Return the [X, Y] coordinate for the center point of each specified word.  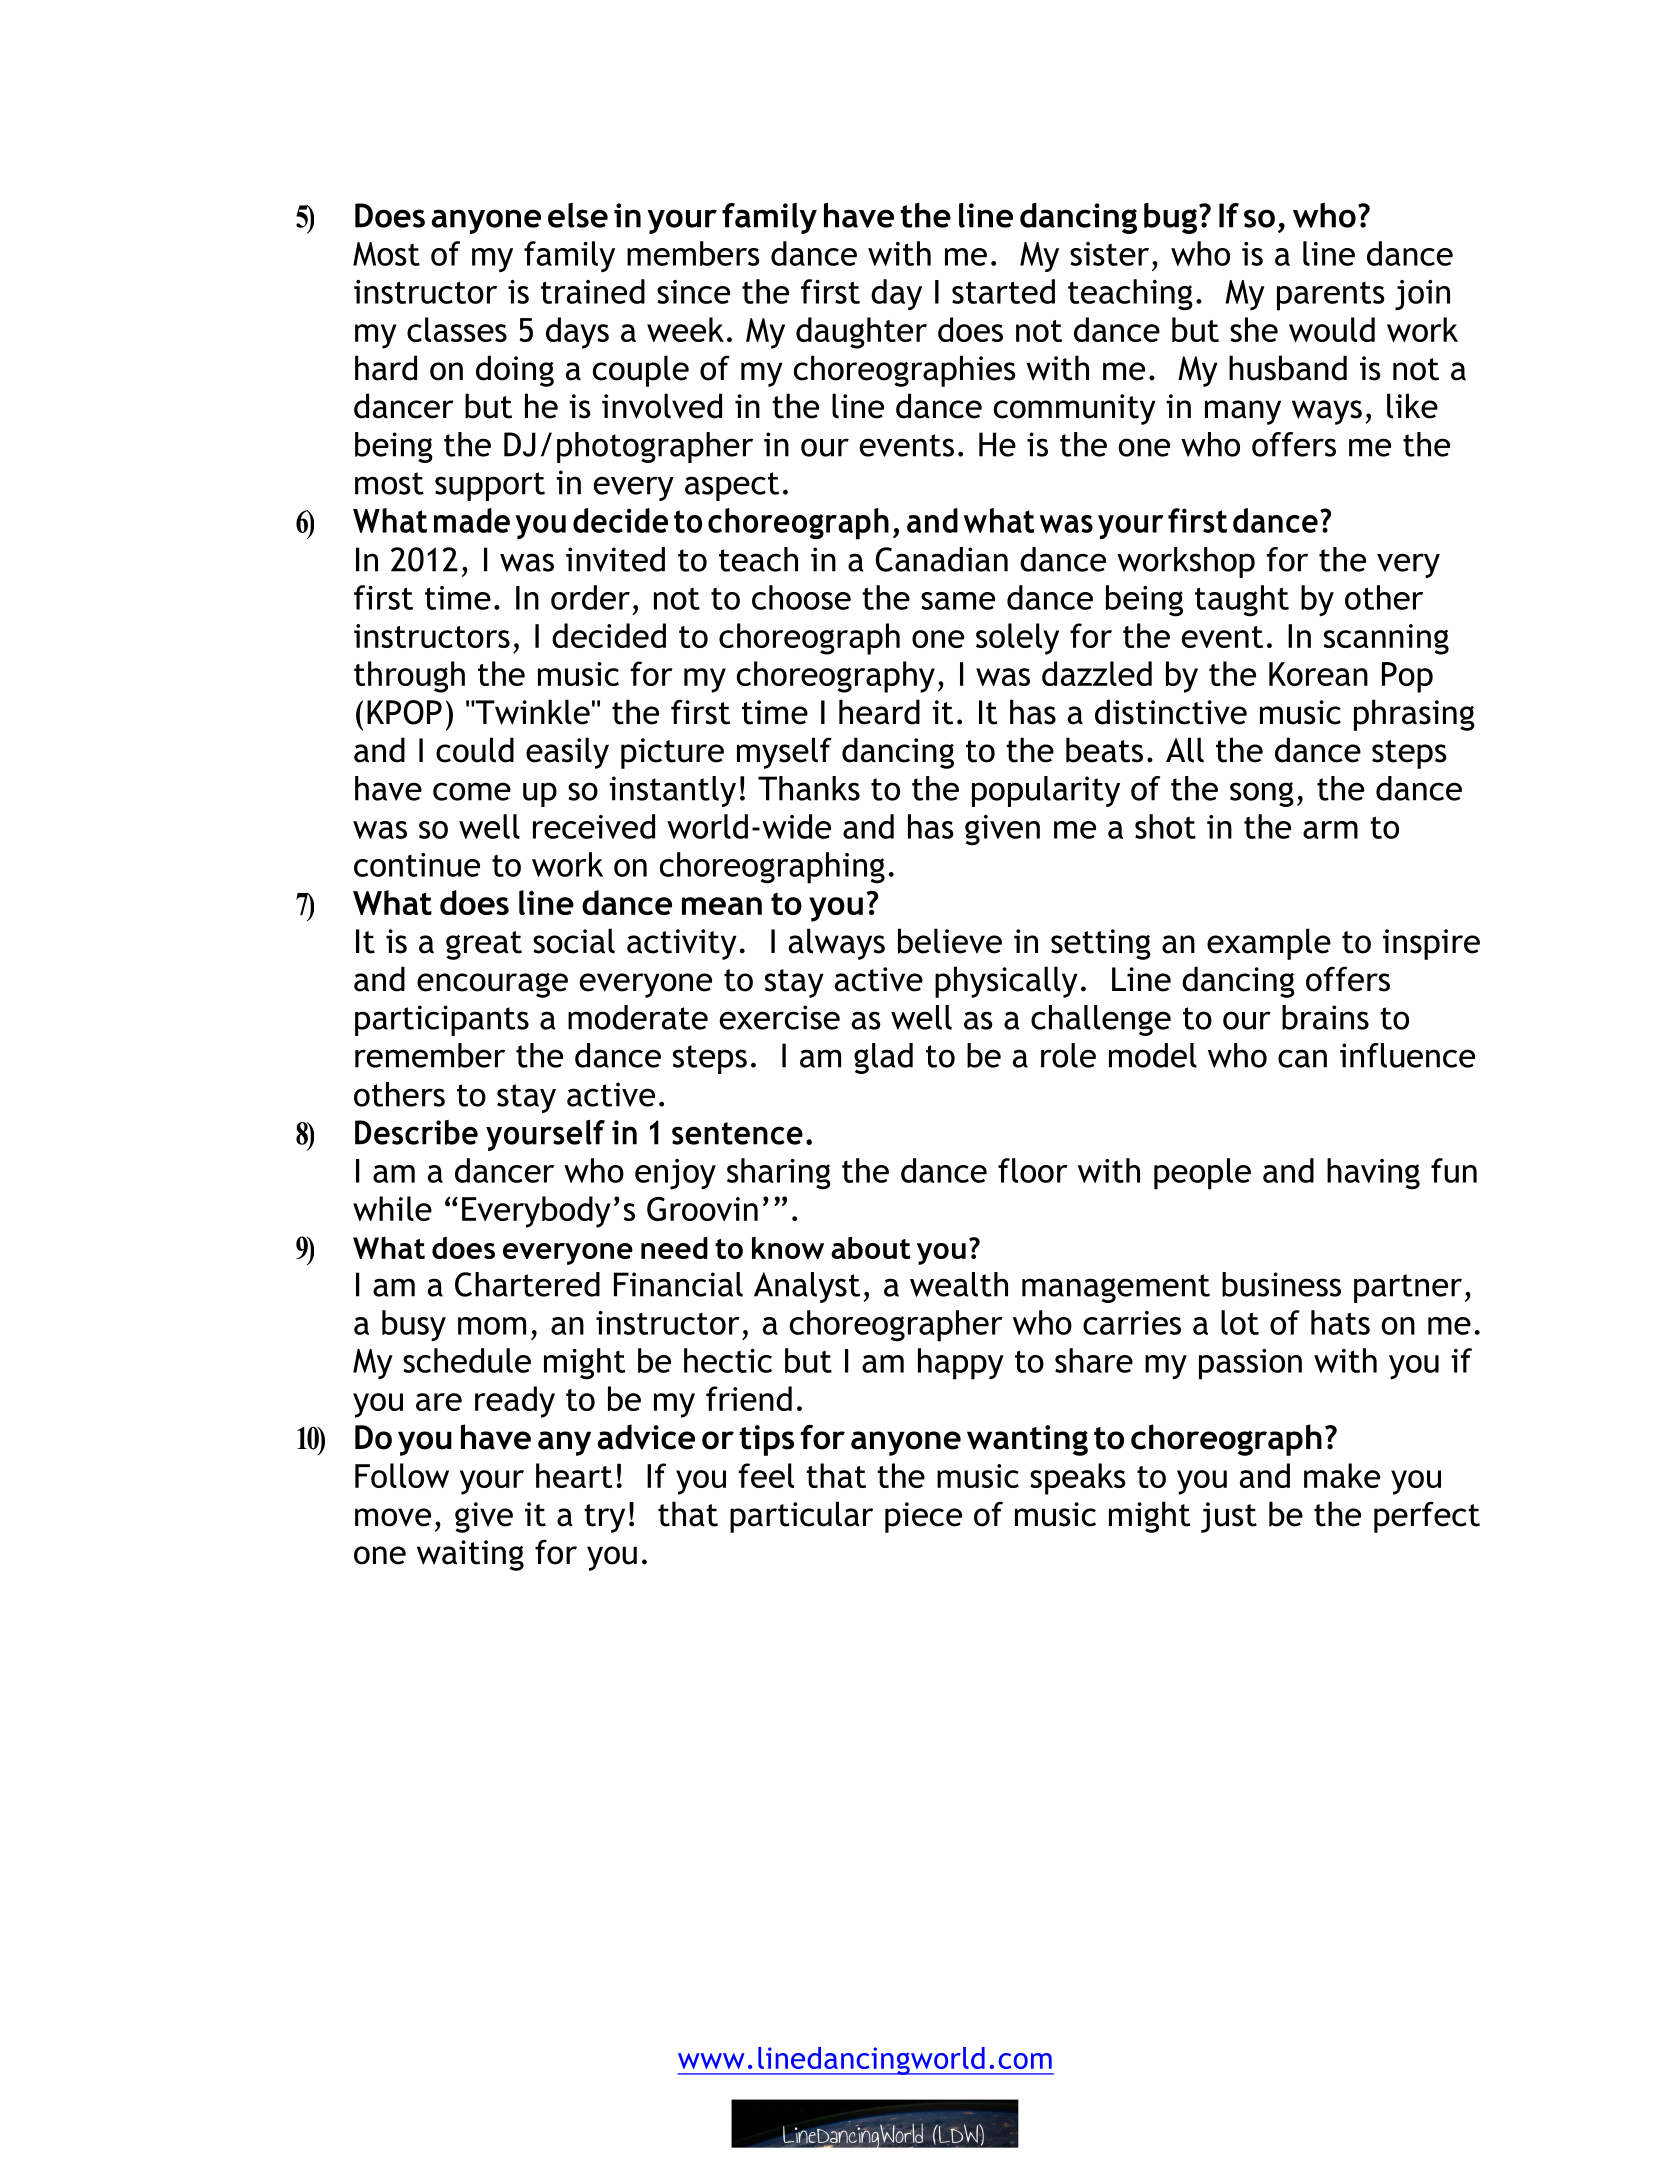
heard [879, 712]
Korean [1318, 674]
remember [430, 1055]
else [578, 215]
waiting [470, 1555]
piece [923, 1517]
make [1342, 1475]
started [1003, 291]
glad [883, 1058]
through [409, 677]
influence [1407, 1055]
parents [1331, 296]
